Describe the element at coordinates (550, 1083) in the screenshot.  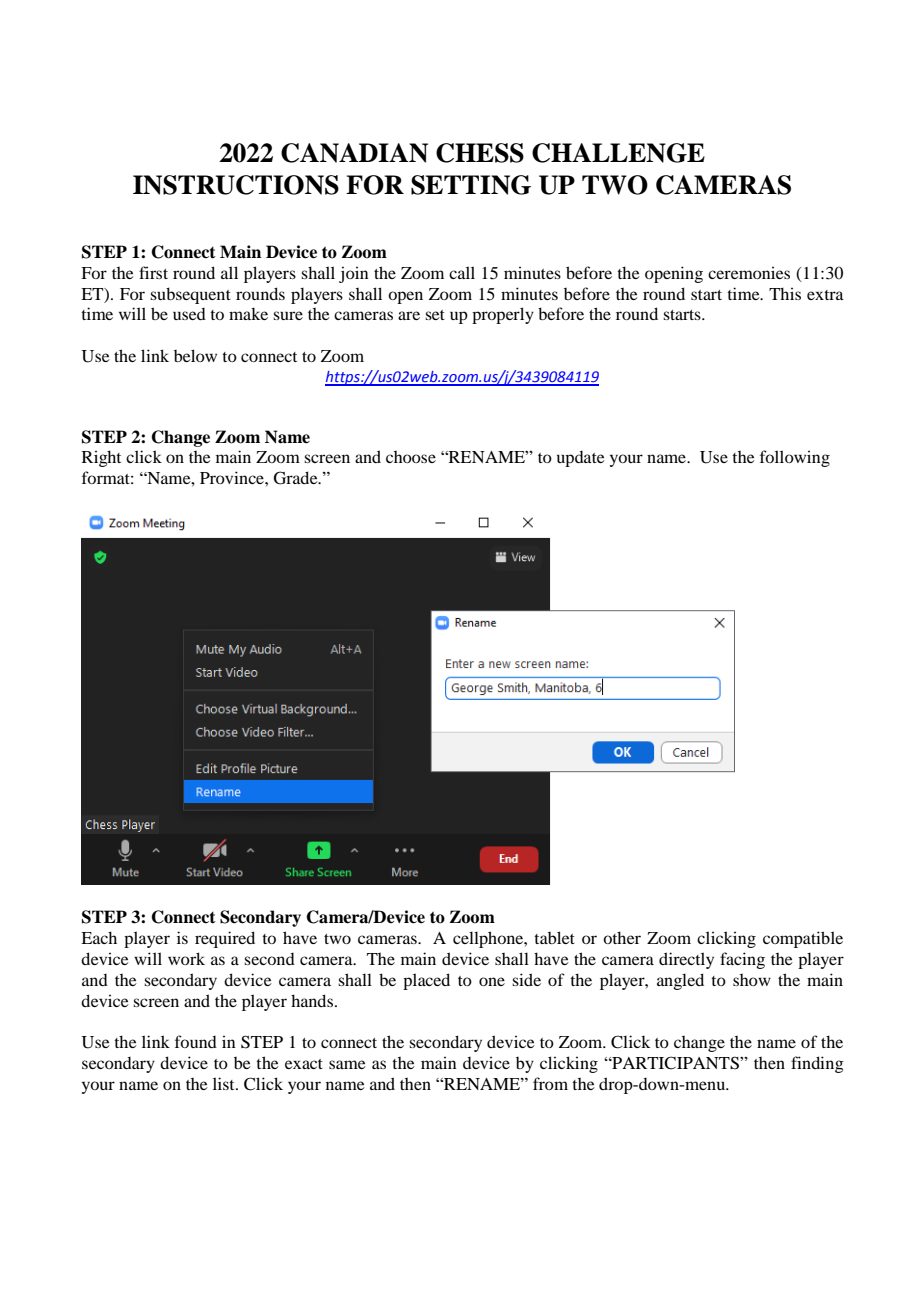
I see `from` at that location.
